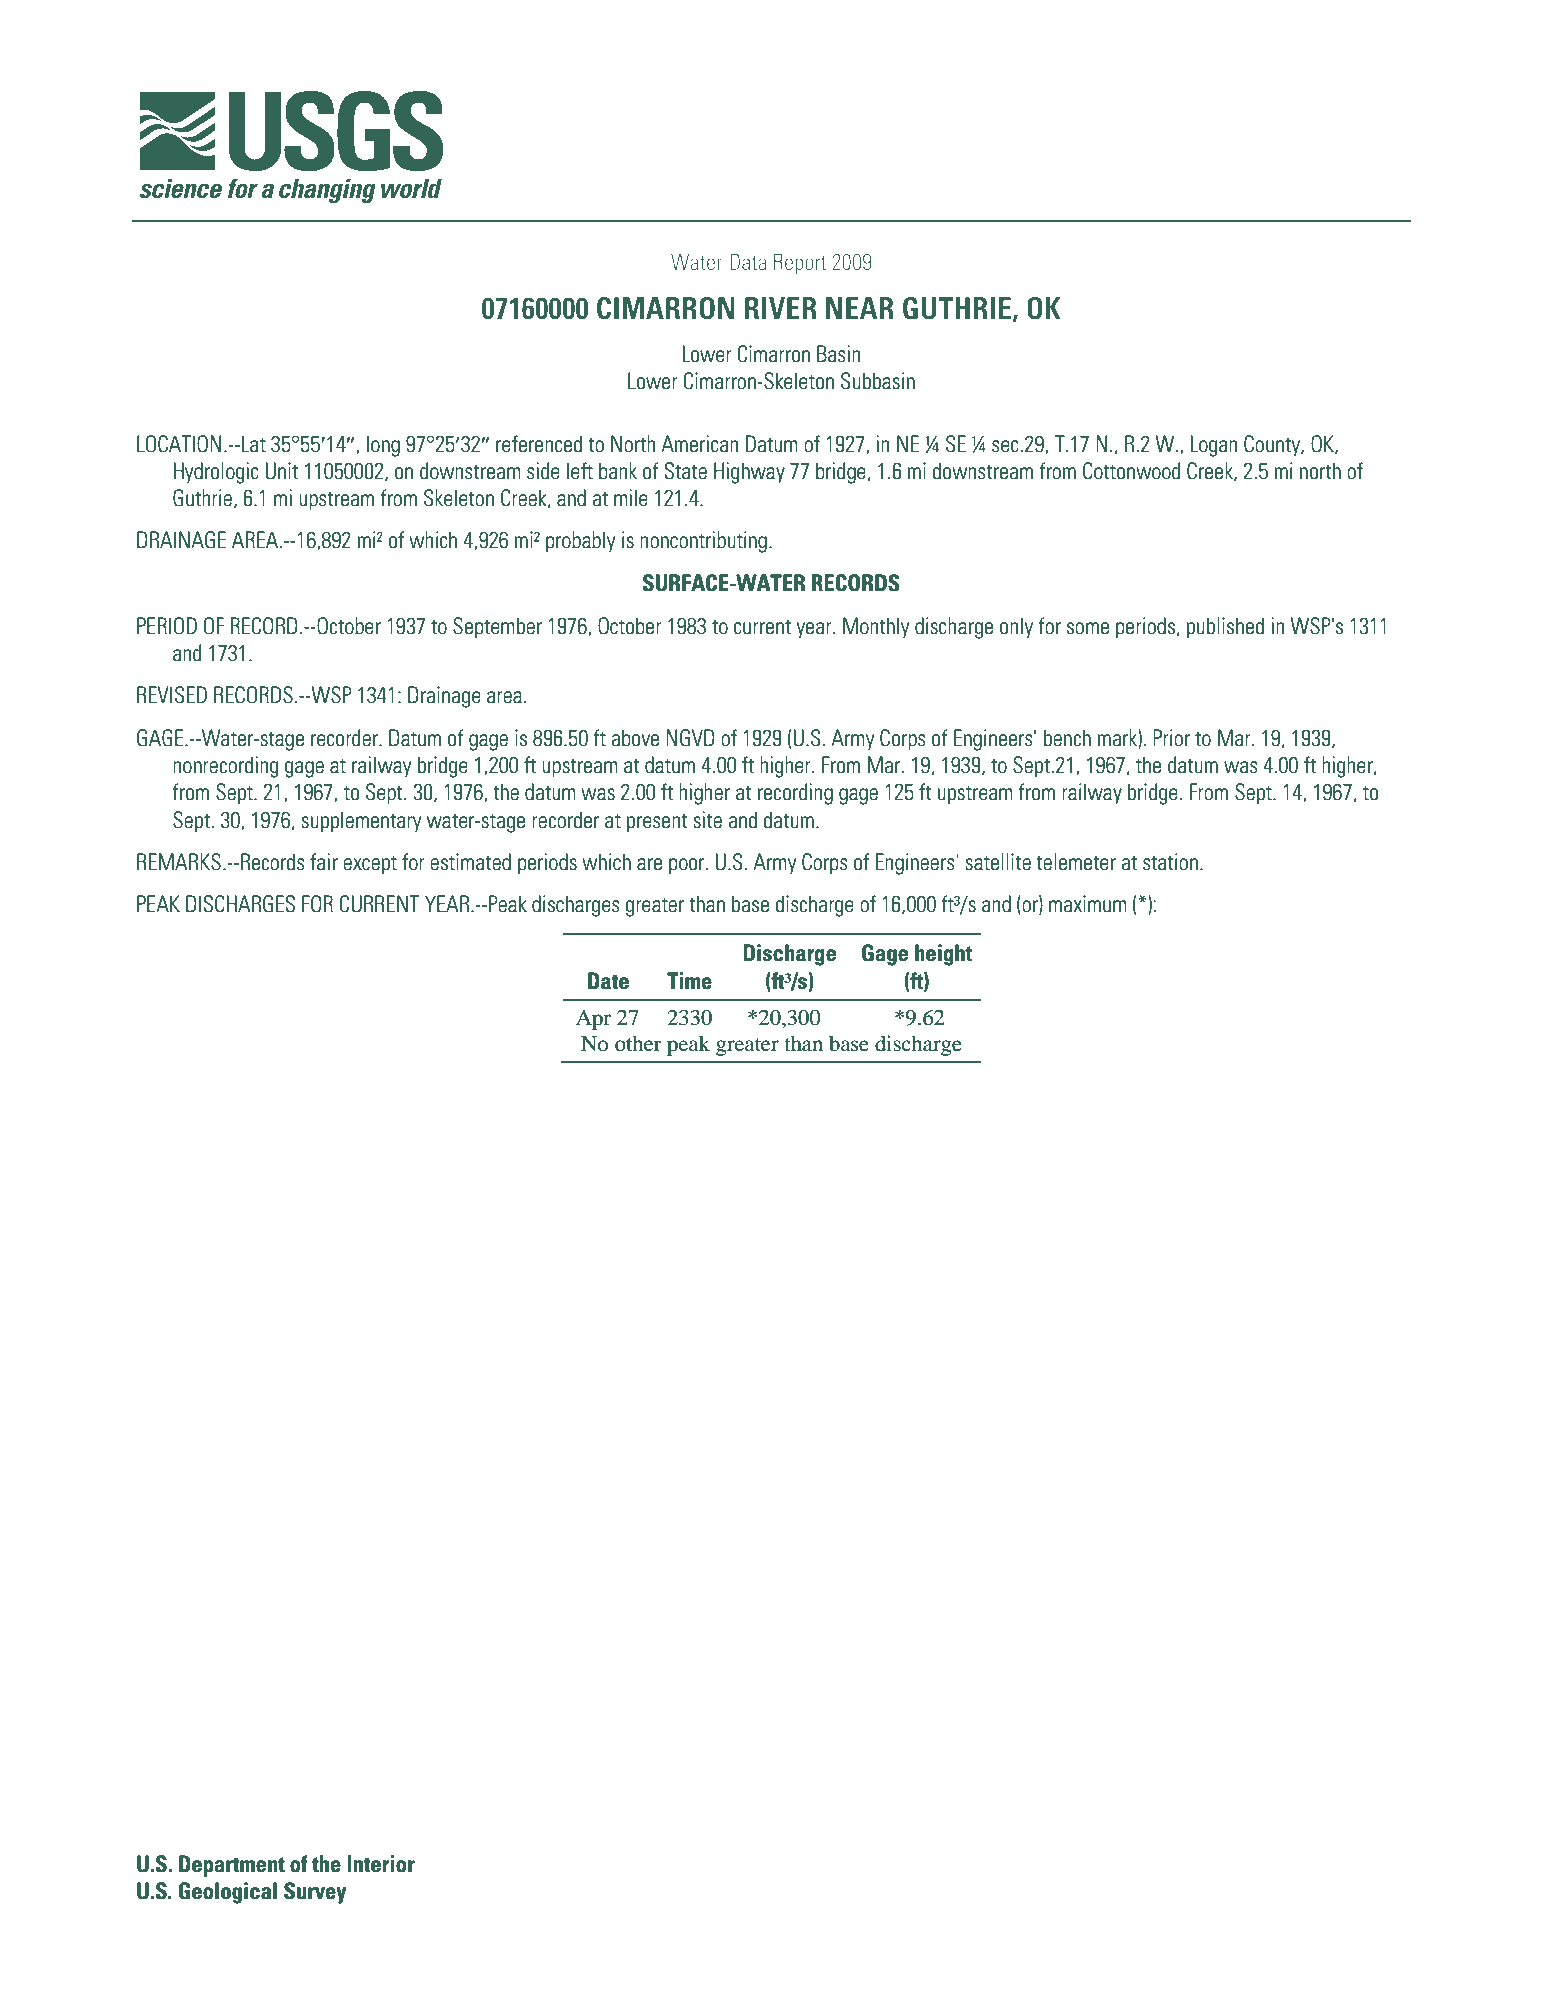  What do you see at coordinates (232, 1866) in the image?
I see `Department` at bounding box center [232, 1866].
